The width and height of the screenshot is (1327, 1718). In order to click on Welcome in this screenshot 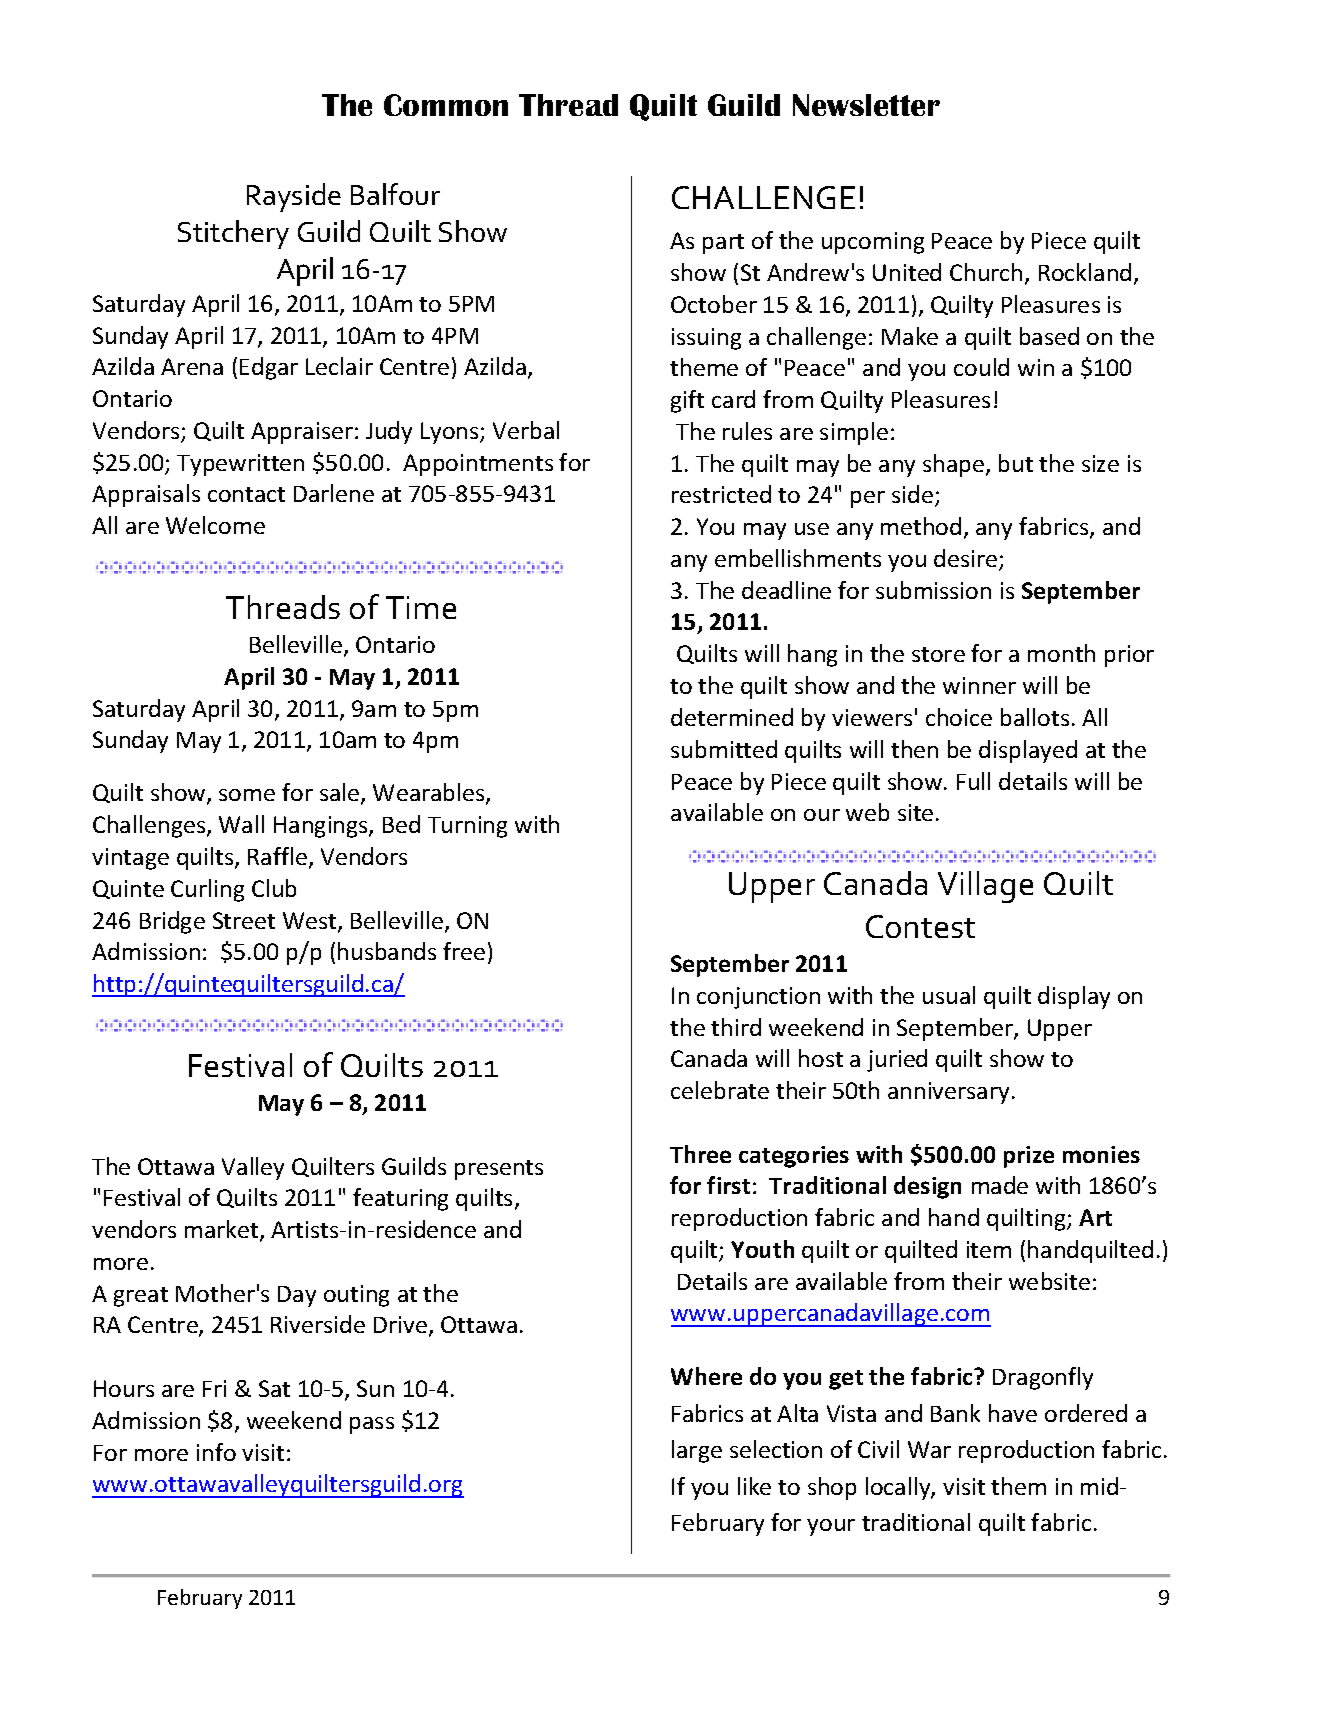, I will do `click(215, 525)`.
